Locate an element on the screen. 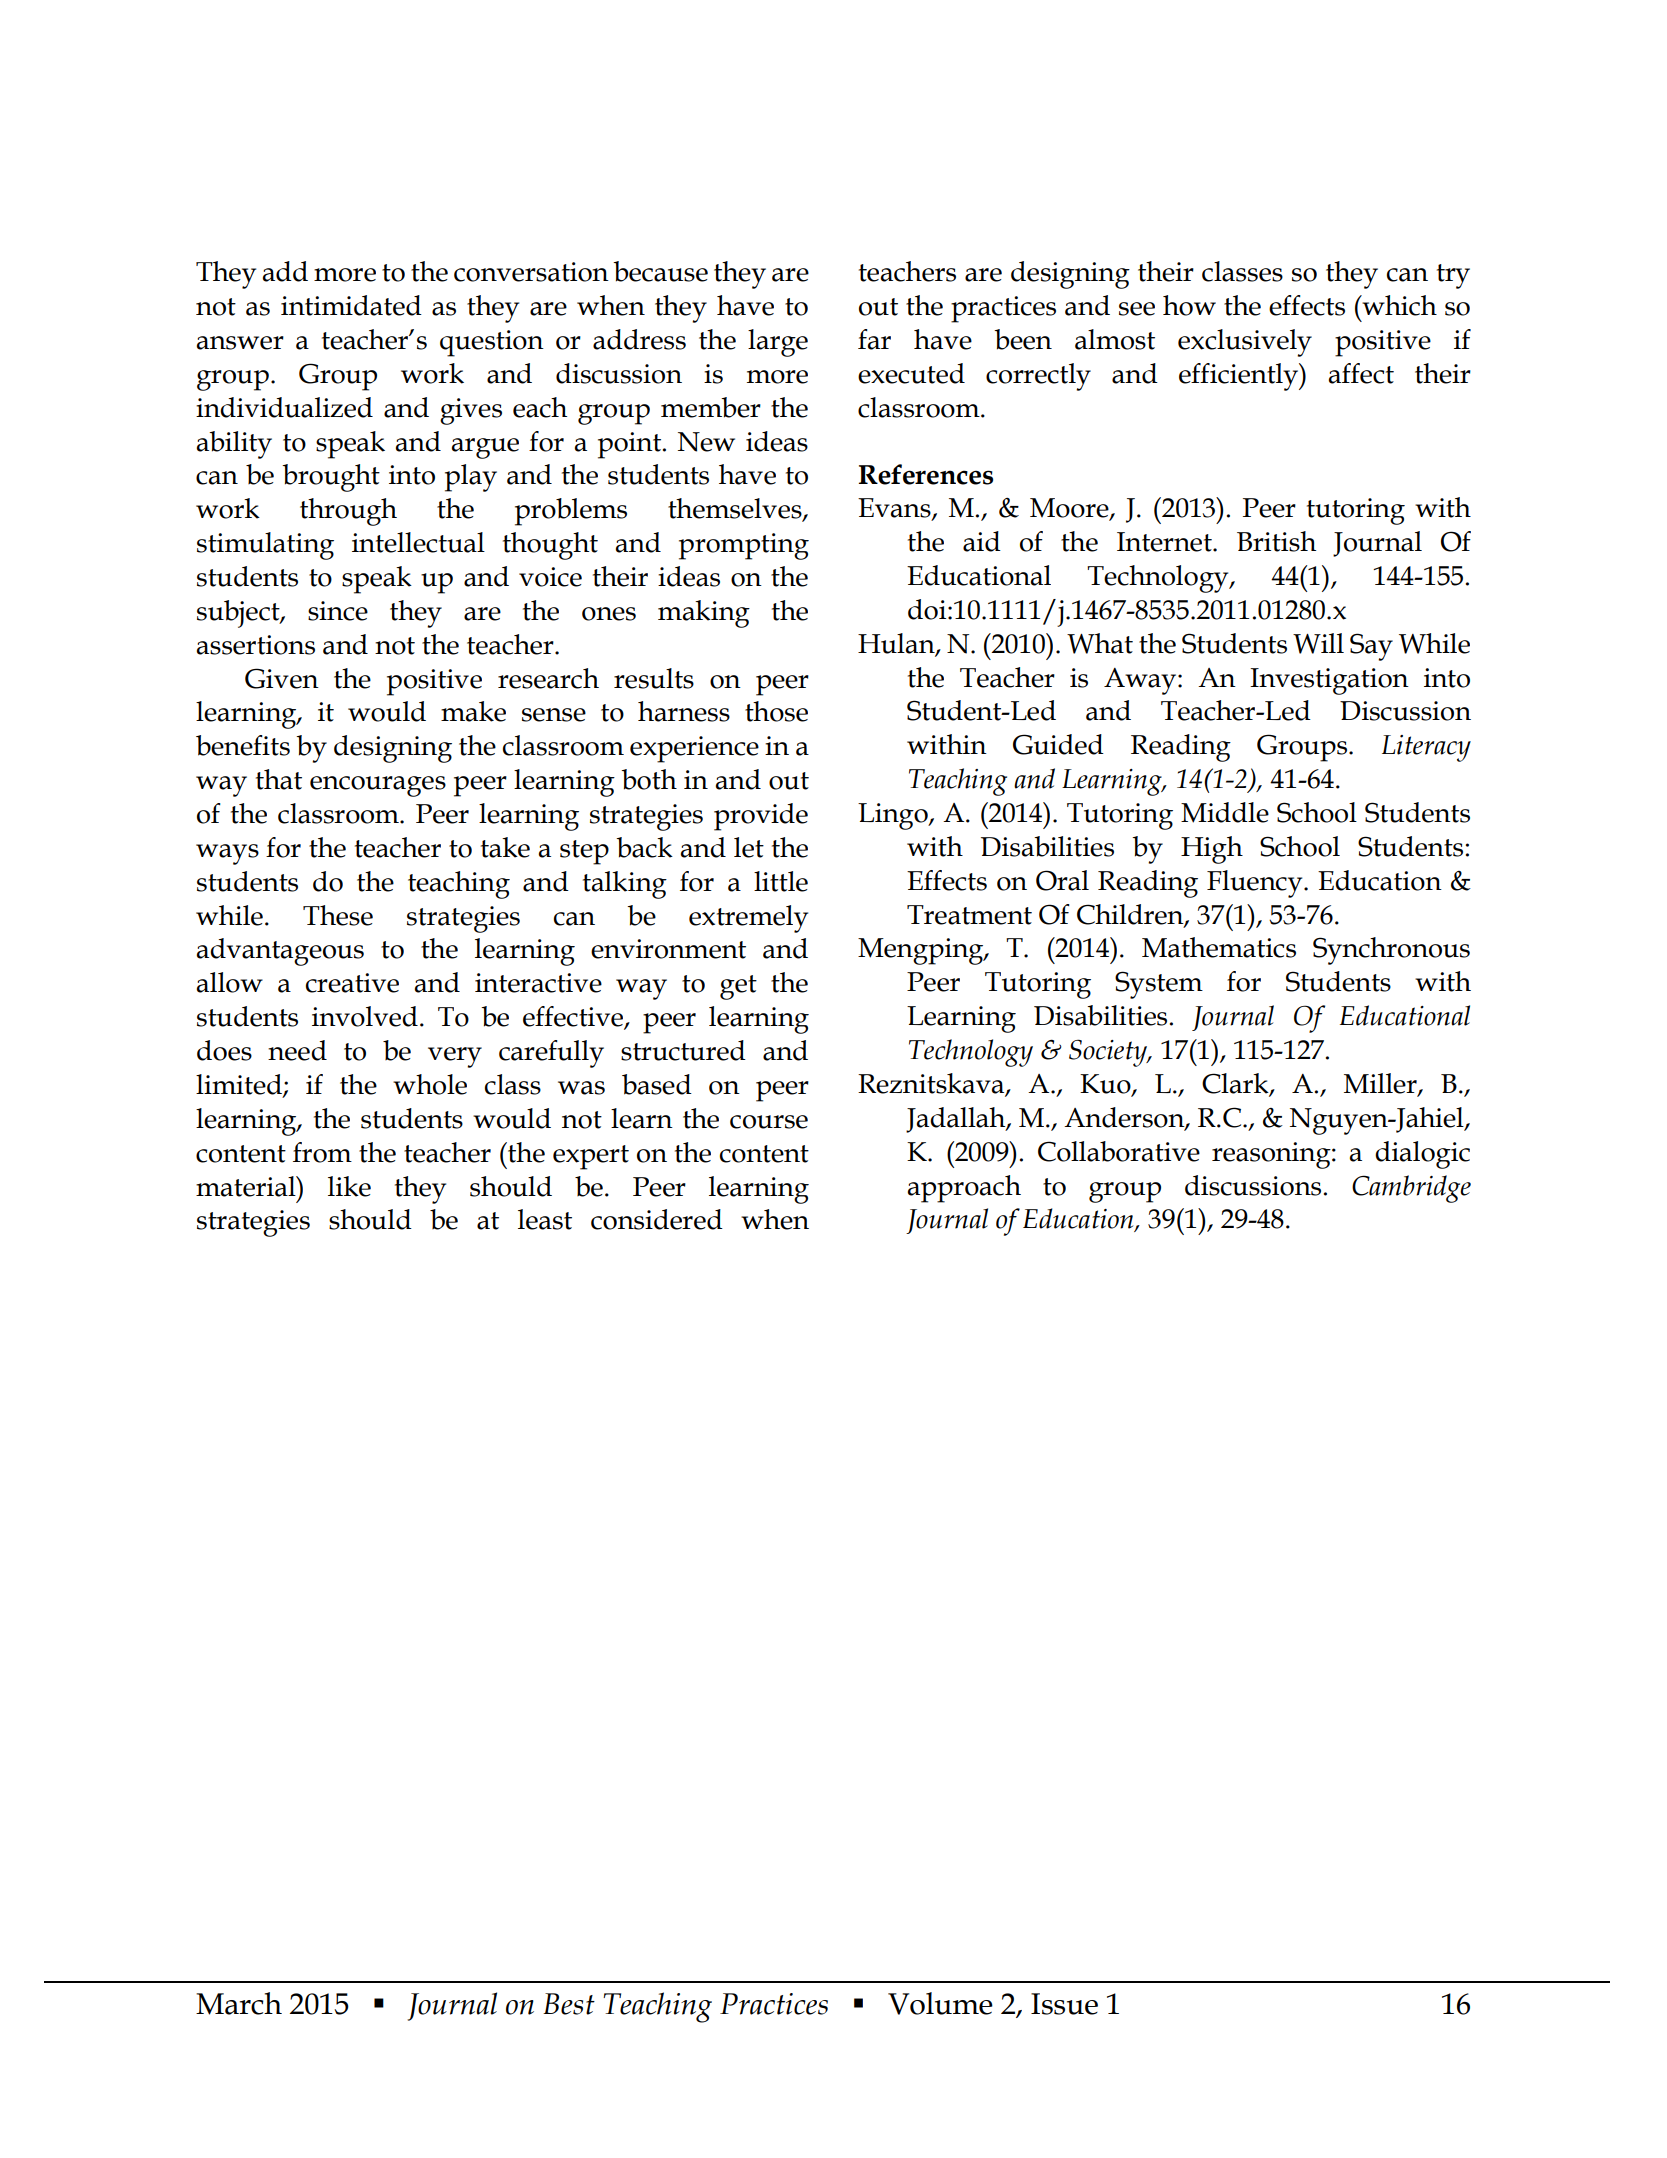 This screenshot has width=1667, height=2158. reasoning is located at coordinates (1272, 1155).
